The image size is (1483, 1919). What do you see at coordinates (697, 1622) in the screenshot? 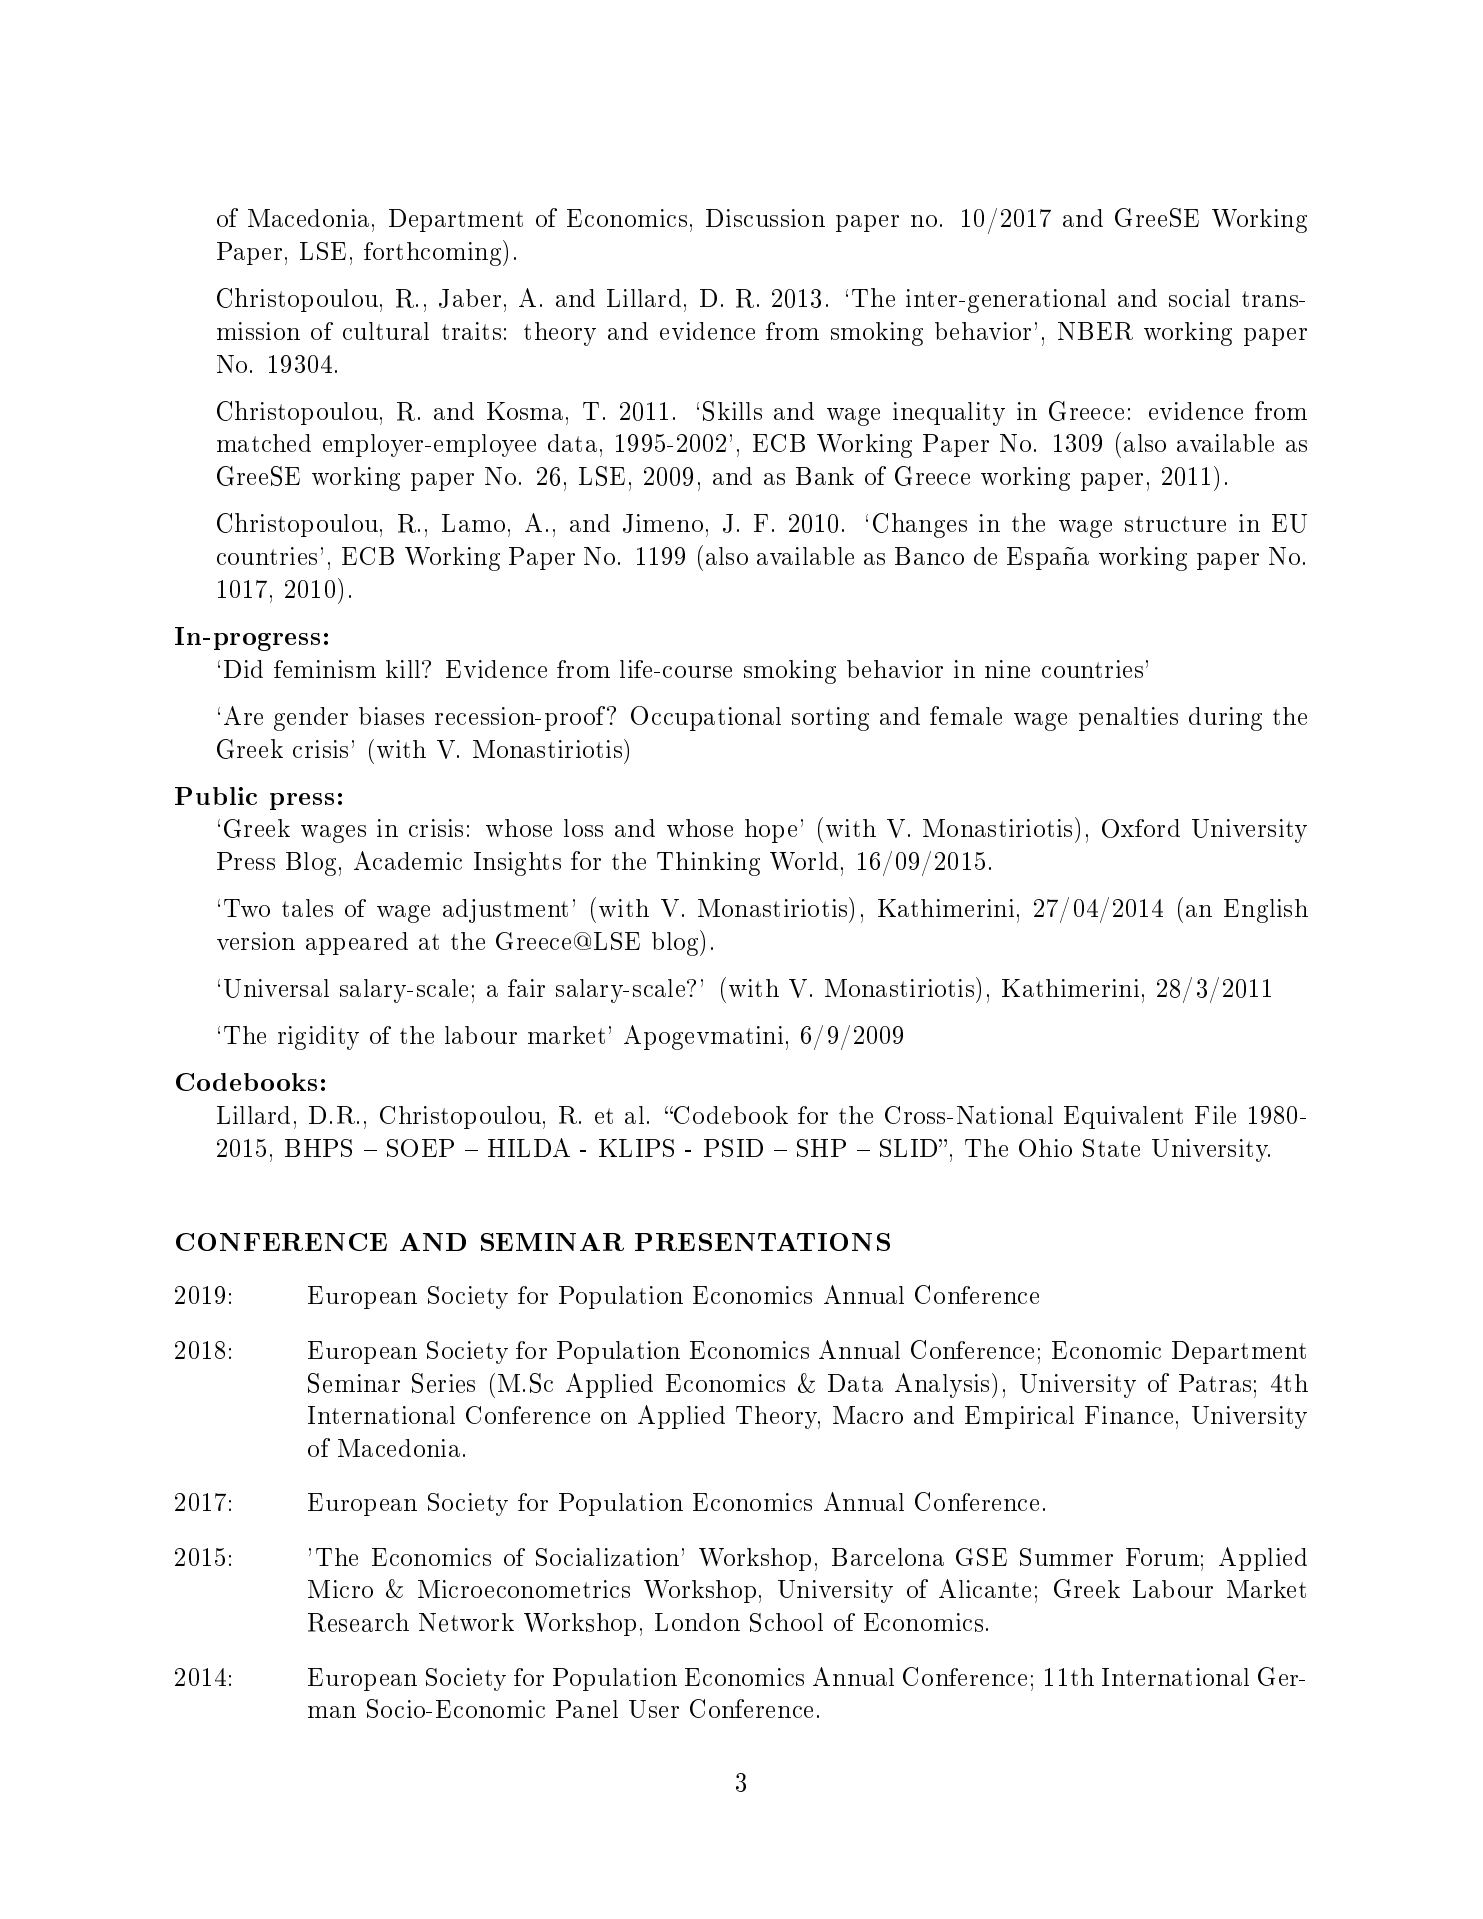
I see `London` at bounding box center [697, 1622].
